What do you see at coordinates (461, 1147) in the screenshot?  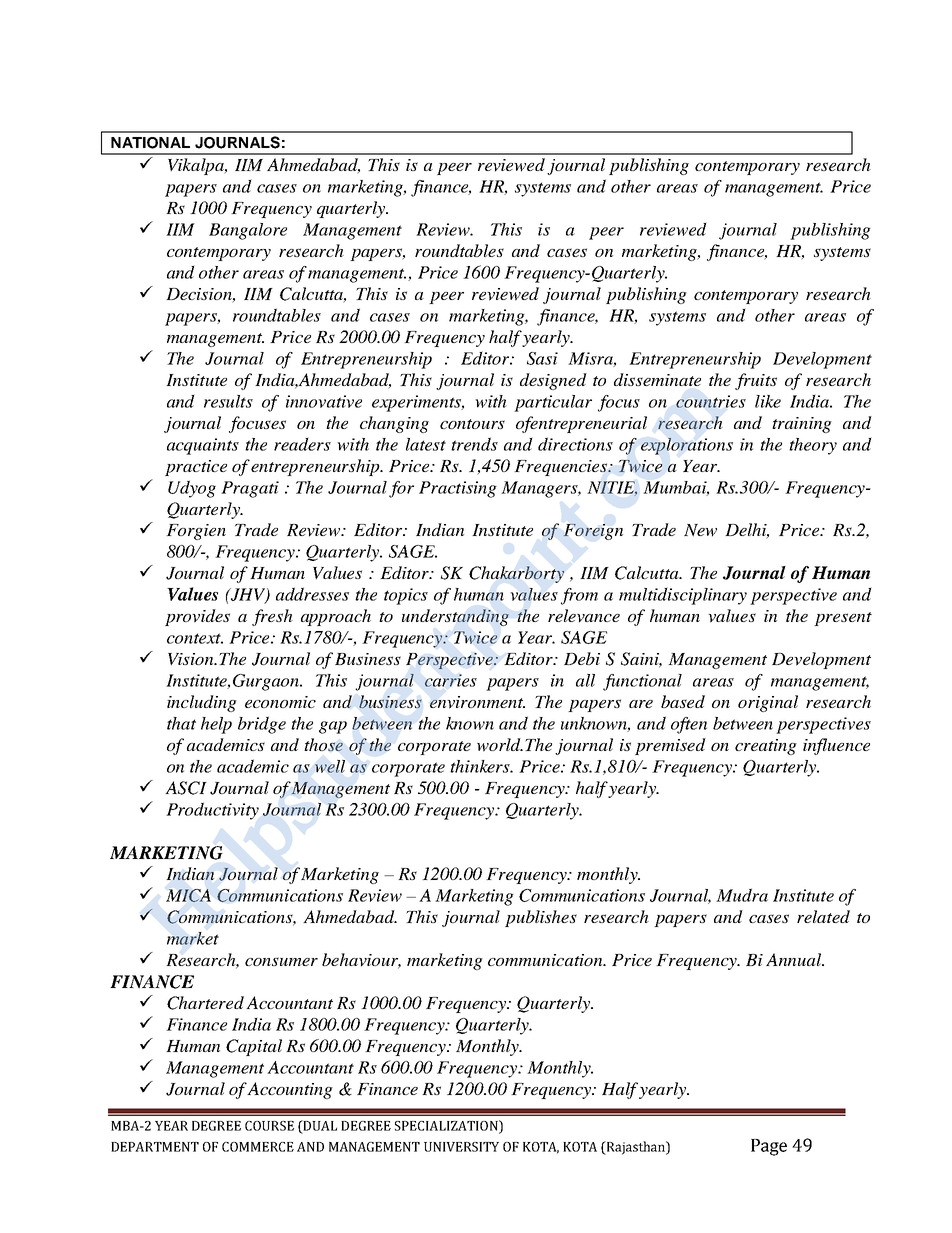 I see `UNIVERSITY` at bounding box center [461, 1147].
